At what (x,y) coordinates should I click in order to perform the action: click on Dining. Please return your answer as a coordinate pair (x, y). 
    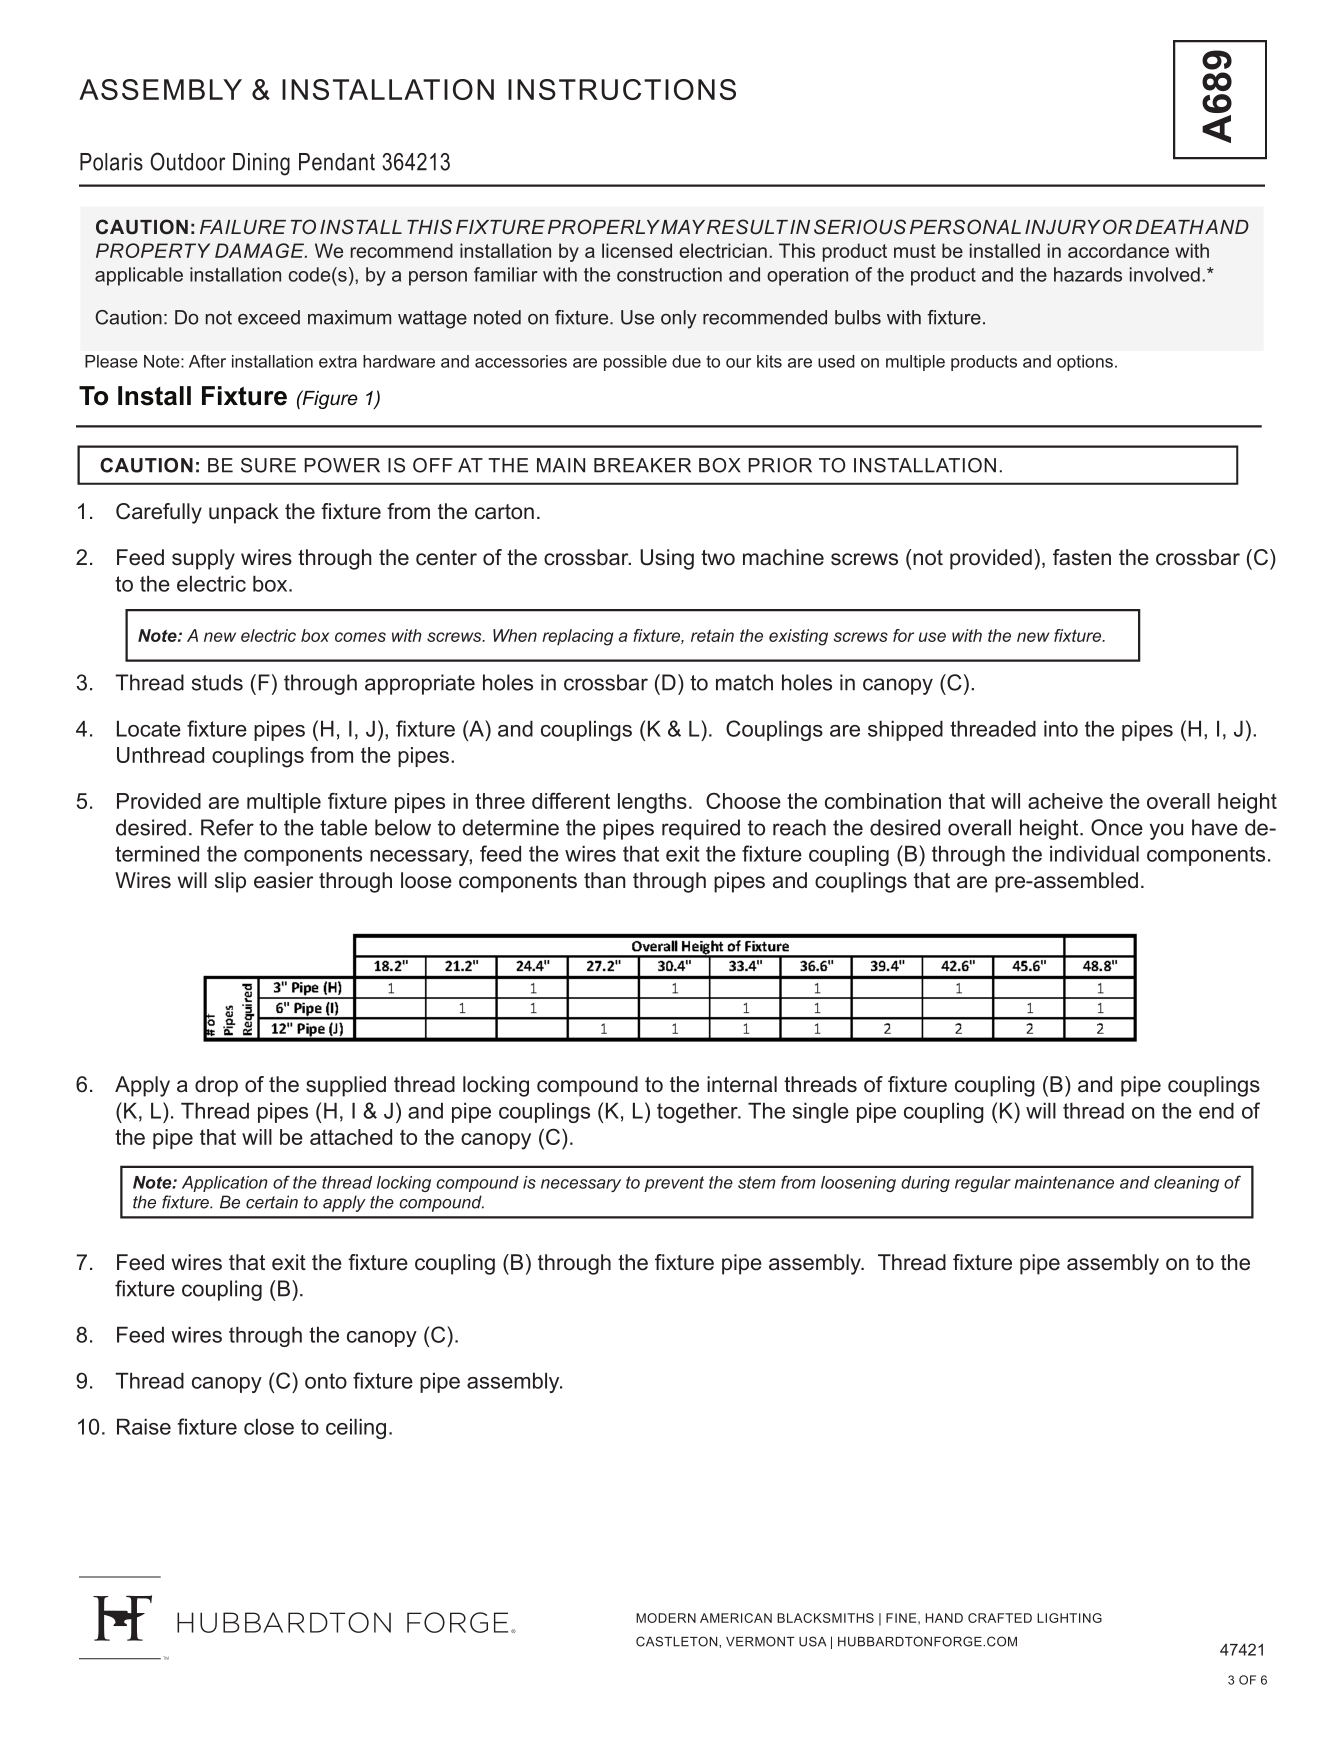
    Looking at the image, I should click on (261, 164).
